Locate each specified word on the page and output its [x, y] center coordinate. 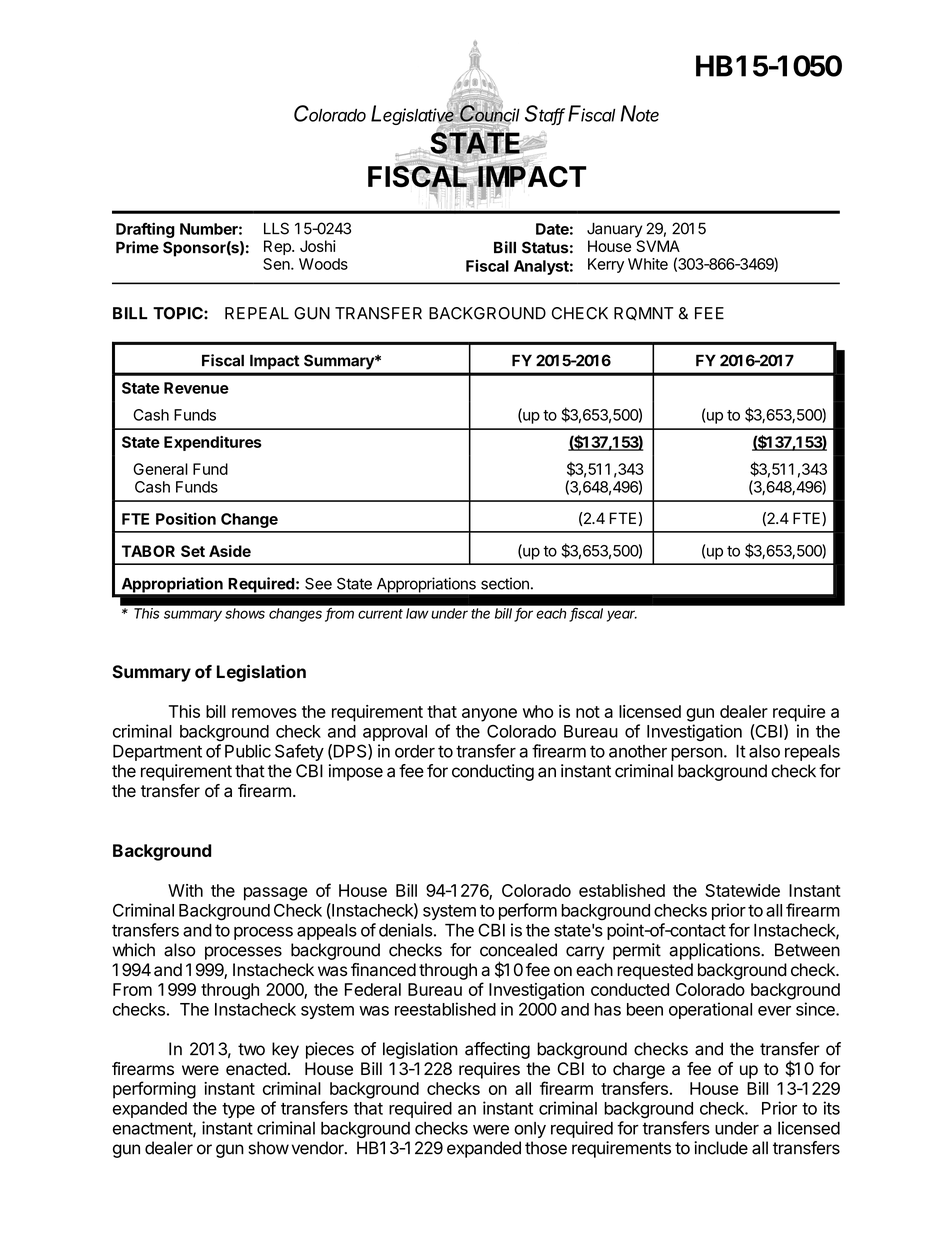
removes [264, 713]
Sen [277, 264]
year [622, 616]
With [185, 890]
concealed [518, 950]
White [648, 264]
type [238, 1110]
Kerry [606, 265]
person [697, 754]
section [505, 583]
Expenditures [213, 443]
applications [715, 951]
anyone [489, 715]
